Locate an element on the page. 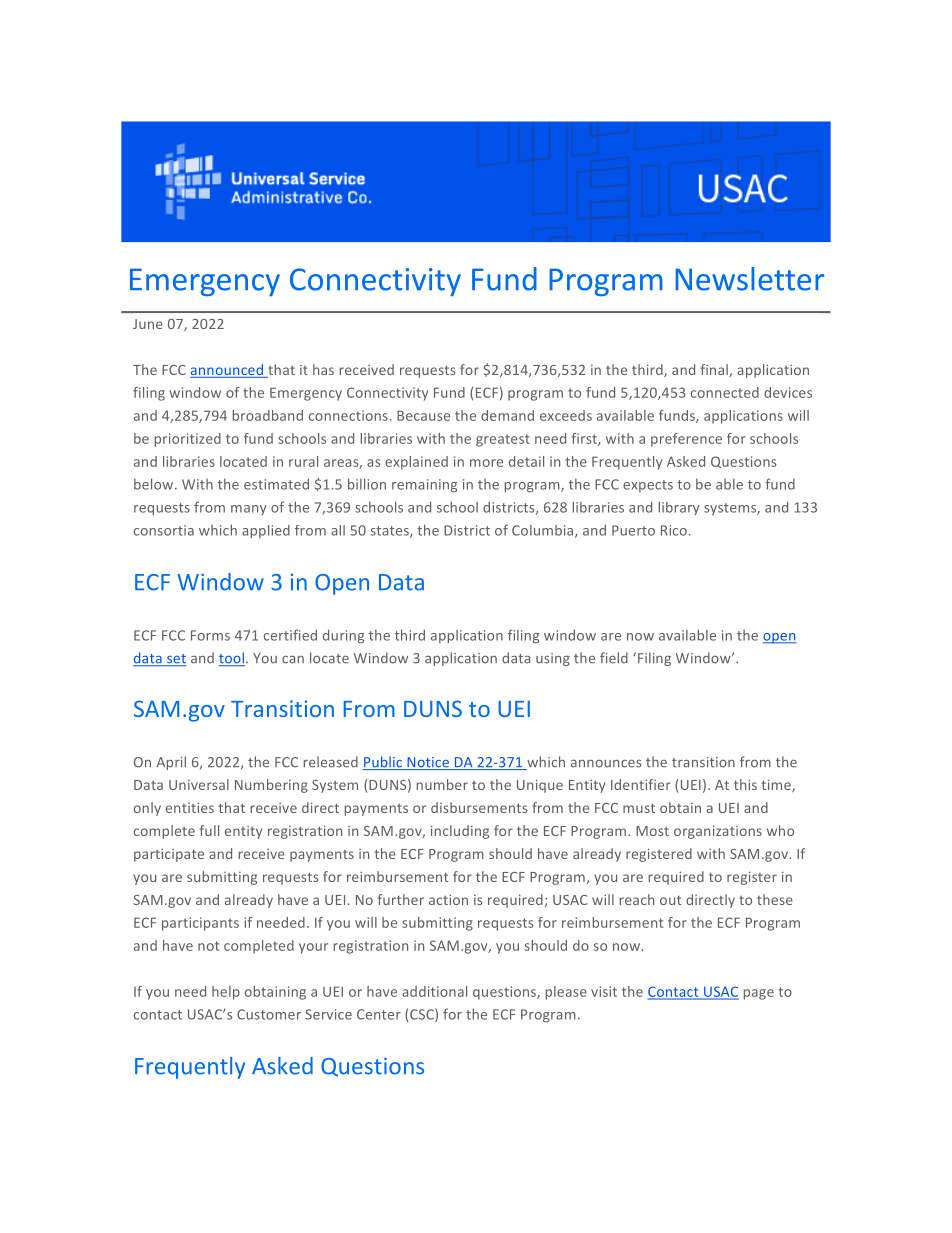  tool is located at coordinates (232, 659).
